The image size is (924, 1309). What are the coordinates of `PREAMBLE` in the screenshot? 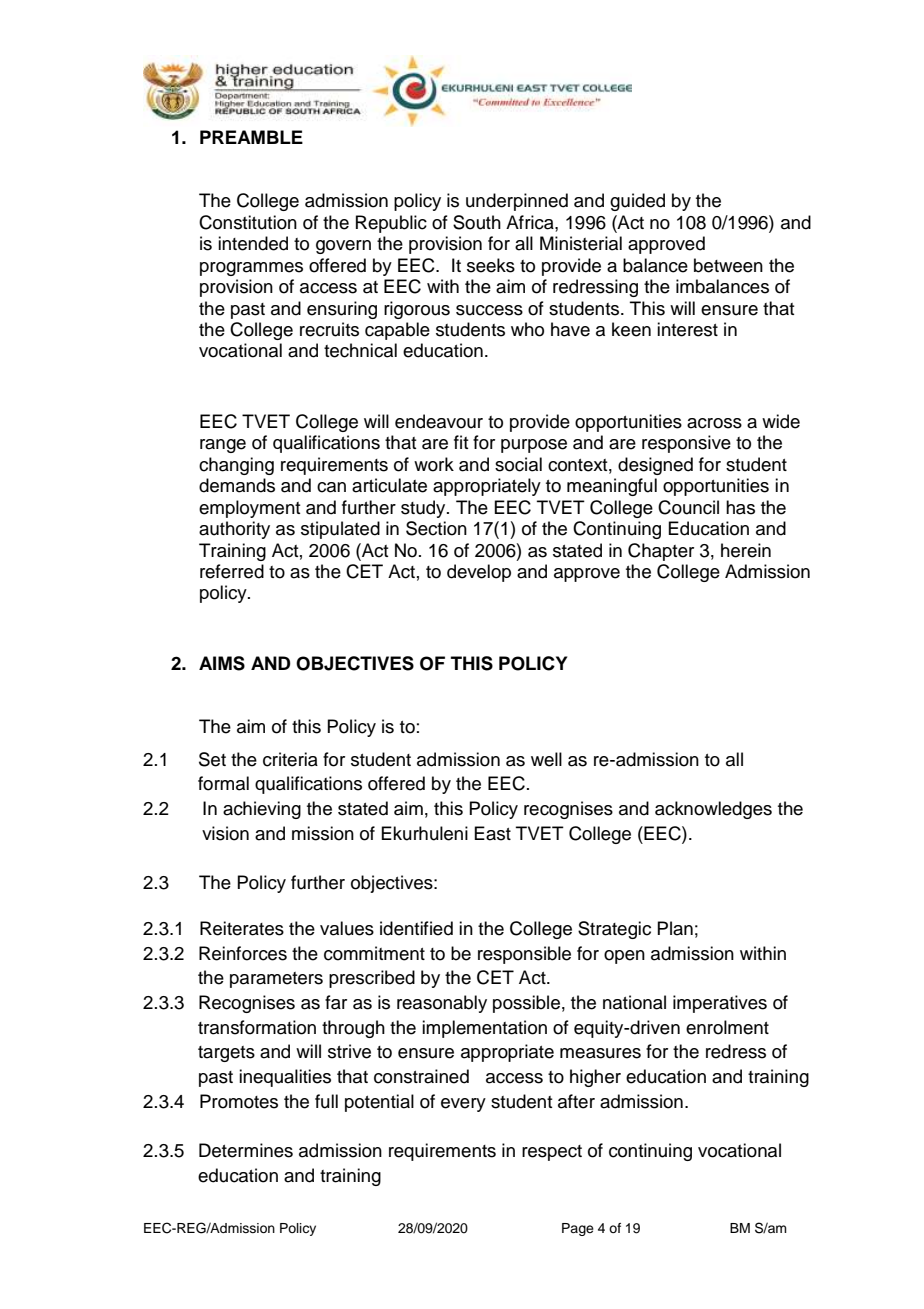 It's located at (251, 137).
